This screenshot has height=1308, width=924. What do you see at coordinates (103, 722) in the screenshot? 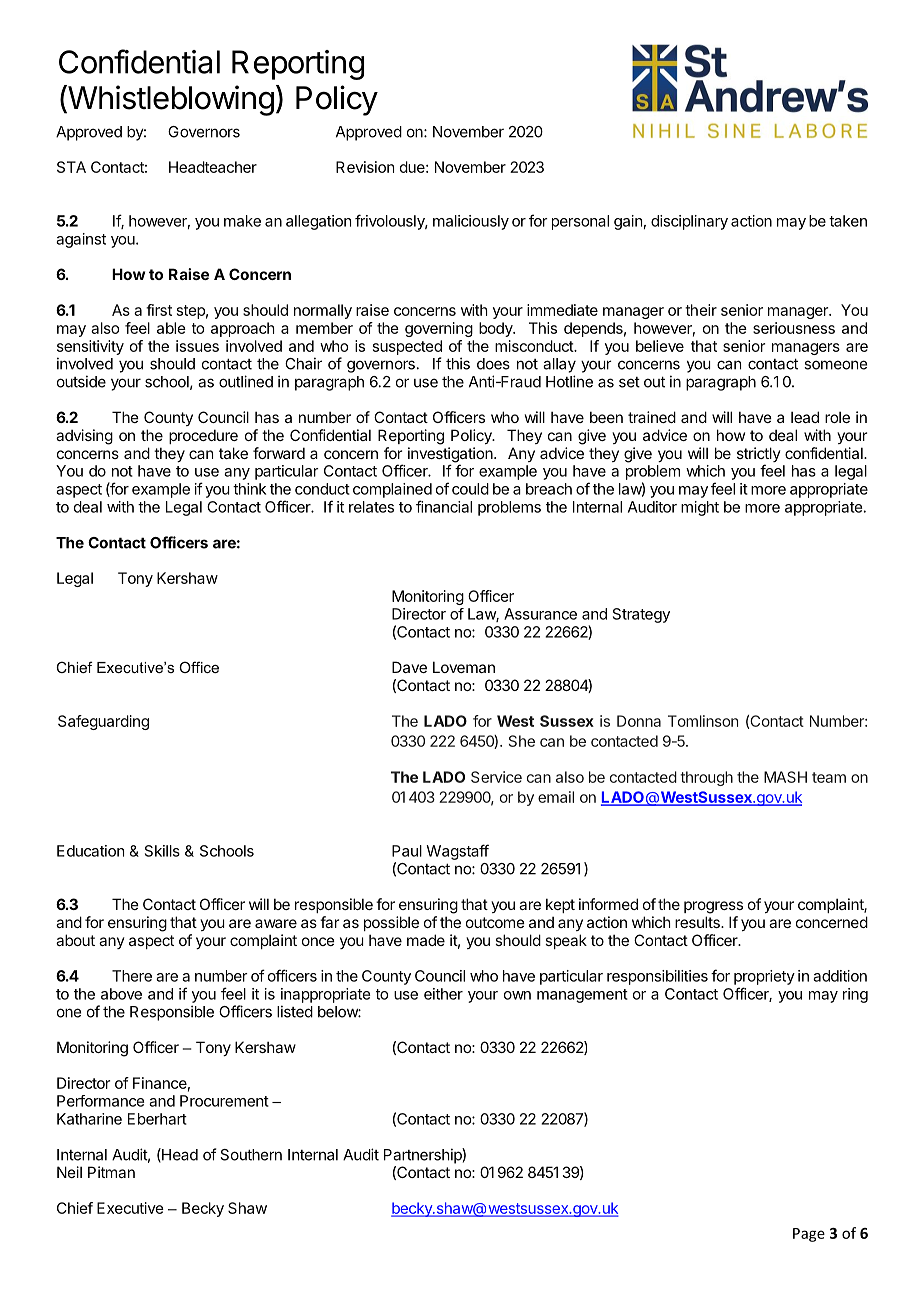
I see `Safeguarding` at bounding box center [103, 722].
